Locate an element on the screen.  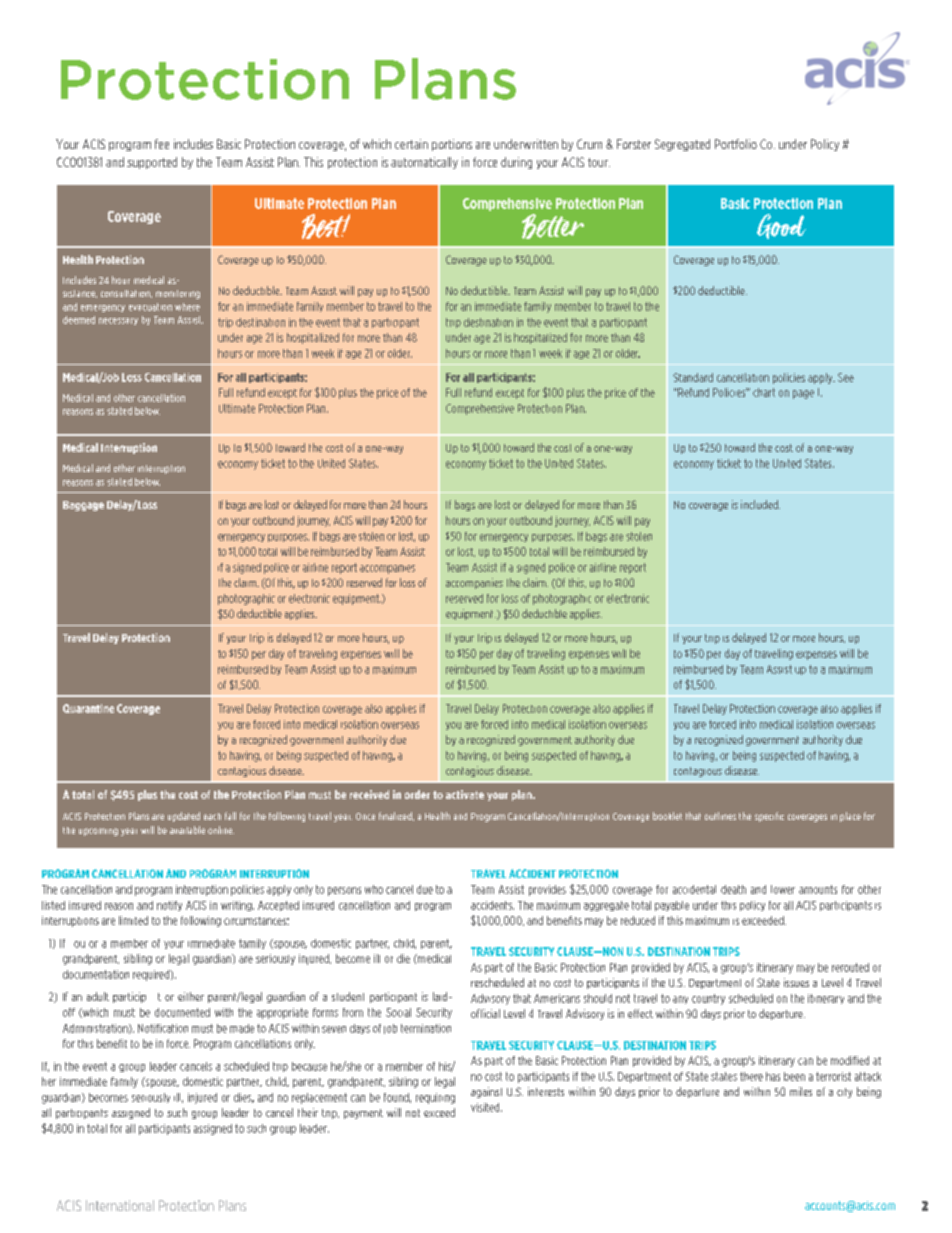
specific is located at coordinates (769, 817).
